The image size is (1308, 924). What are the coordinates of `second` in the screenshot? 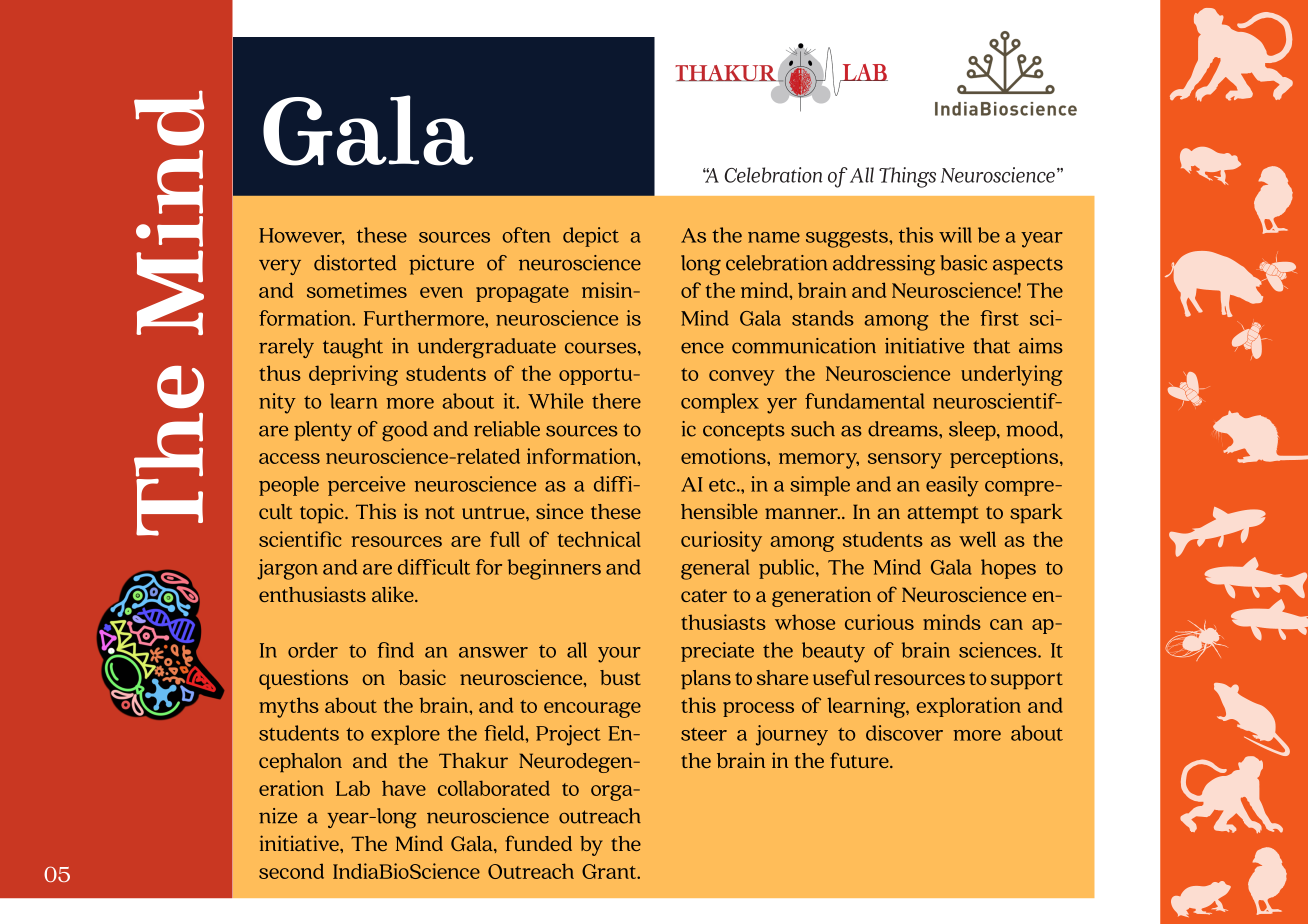 It's located at (291, 871).
